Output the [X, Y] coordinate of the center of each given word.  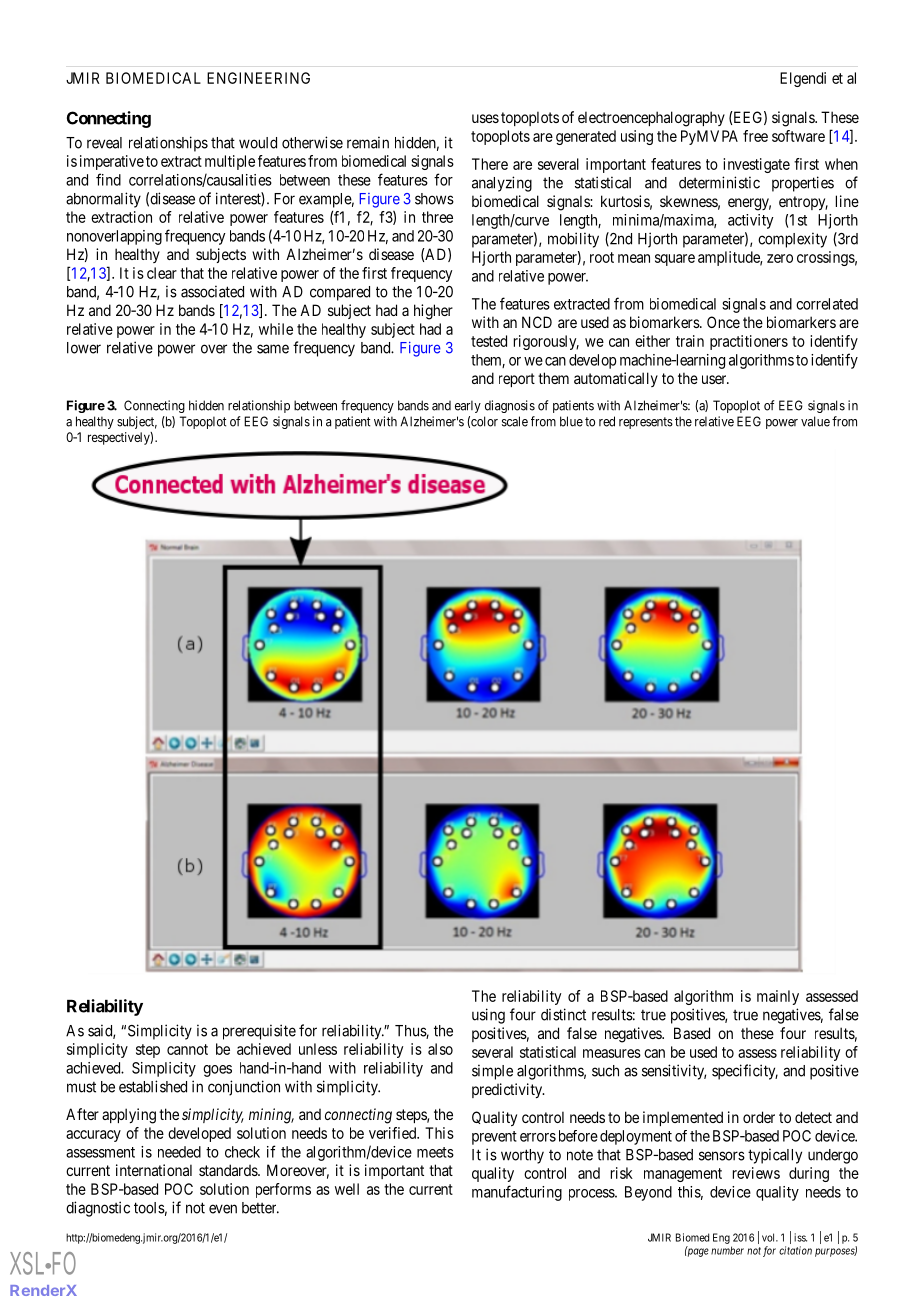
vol [770, 1237]
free [755, 136]
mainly [778, 997]
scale [515, 421]
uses [485, 118]
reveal [104, 143]
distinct [563, 1014]
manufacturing [517, 1193]
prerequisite [259, 1032]
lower [84, 348]
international [154, 1170]
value [815, 421]
